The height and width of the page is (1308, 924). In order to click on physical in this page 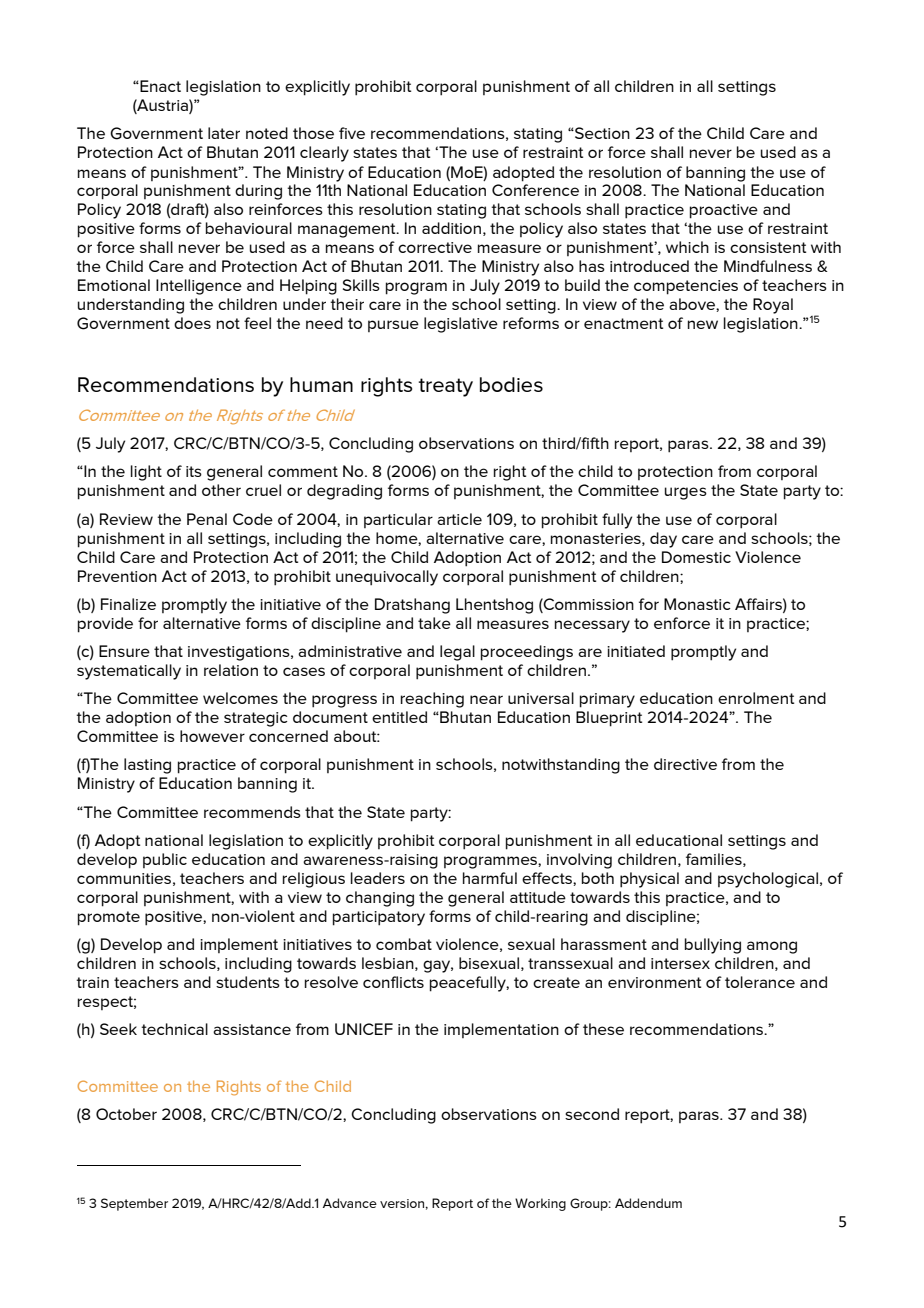, I will do `click(649, 880)`.
